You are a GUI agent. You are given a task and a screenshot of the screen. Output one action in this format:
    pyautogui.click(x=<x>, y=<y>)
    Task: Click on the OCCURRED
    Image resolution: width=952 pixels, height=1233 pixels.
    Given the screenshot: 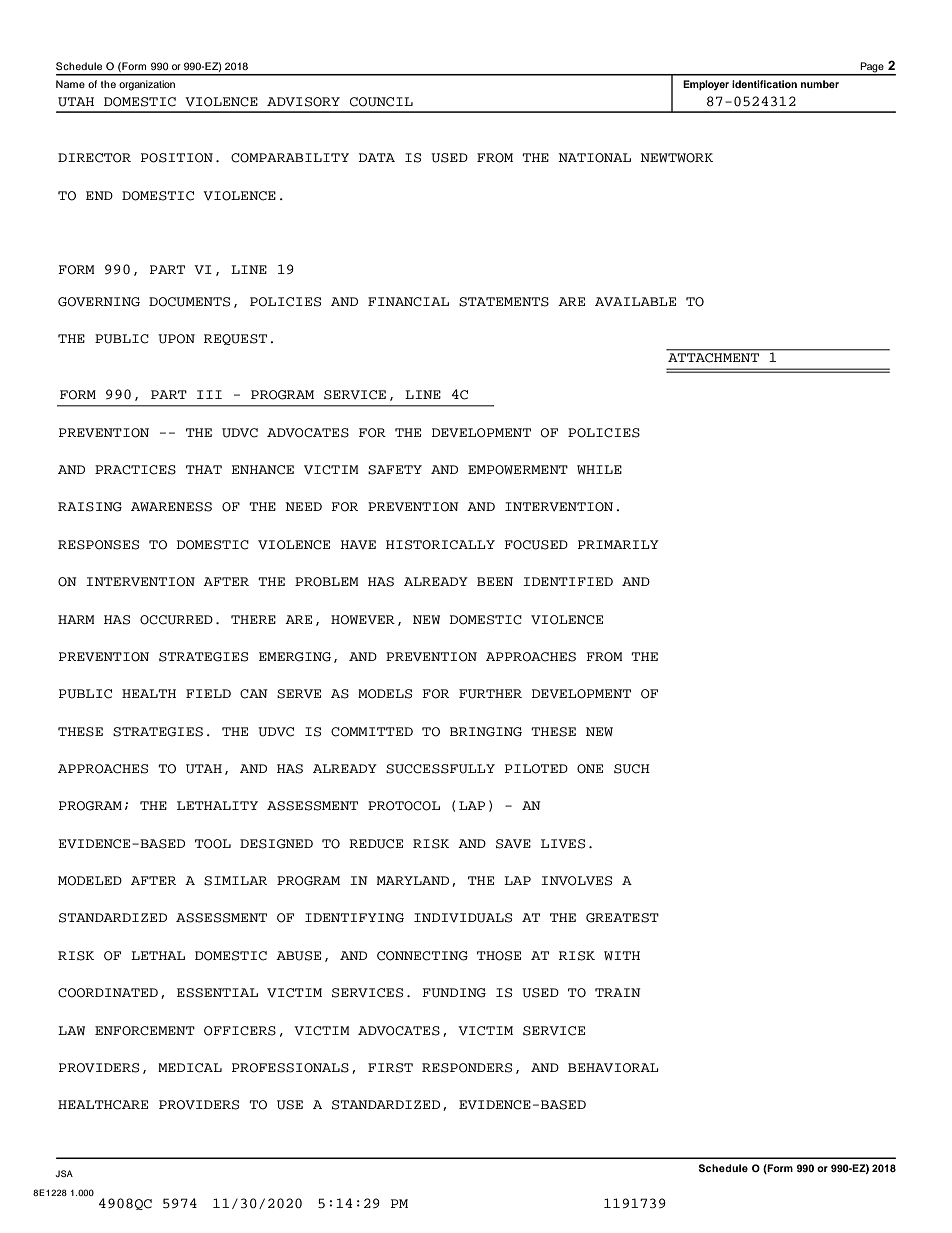 What is the action you would take?
    pyautogui.click(x=176, y=620)
